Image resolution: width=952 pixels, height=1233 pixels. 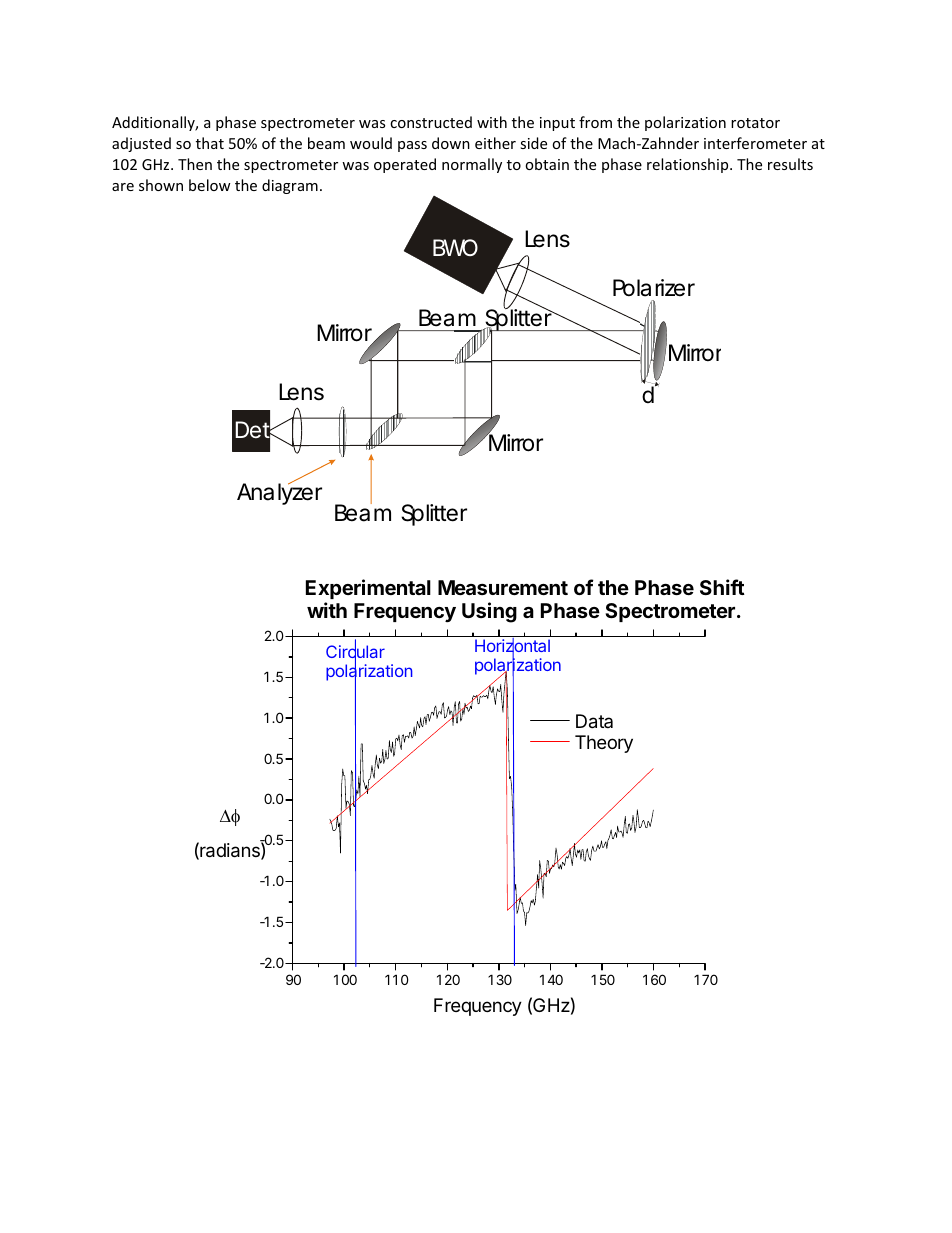 I want to click on Measurement, so click(x=503, y=587).
